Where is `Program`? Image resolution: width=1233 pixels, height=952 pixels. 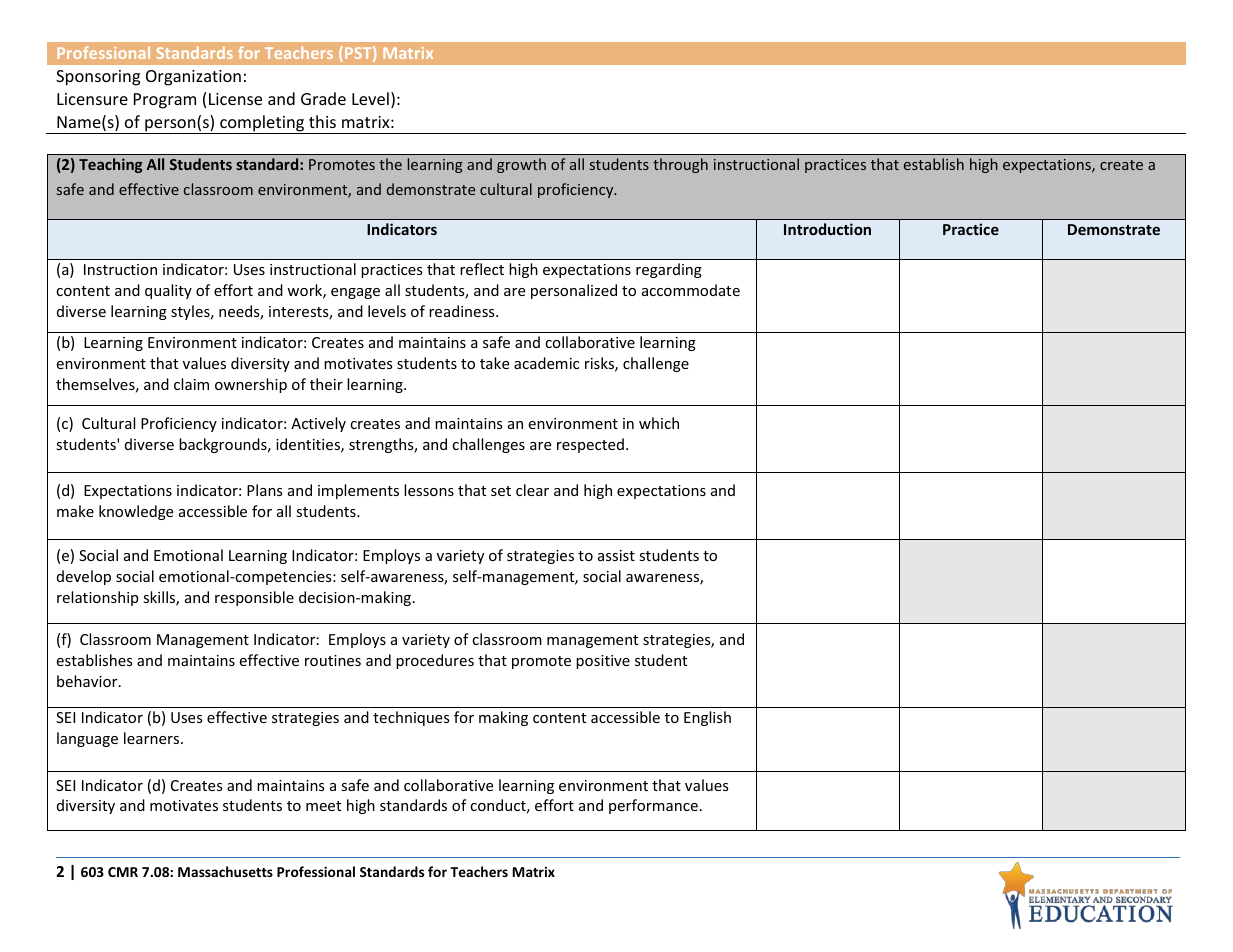
Program is located at coordinates (165, 101).
